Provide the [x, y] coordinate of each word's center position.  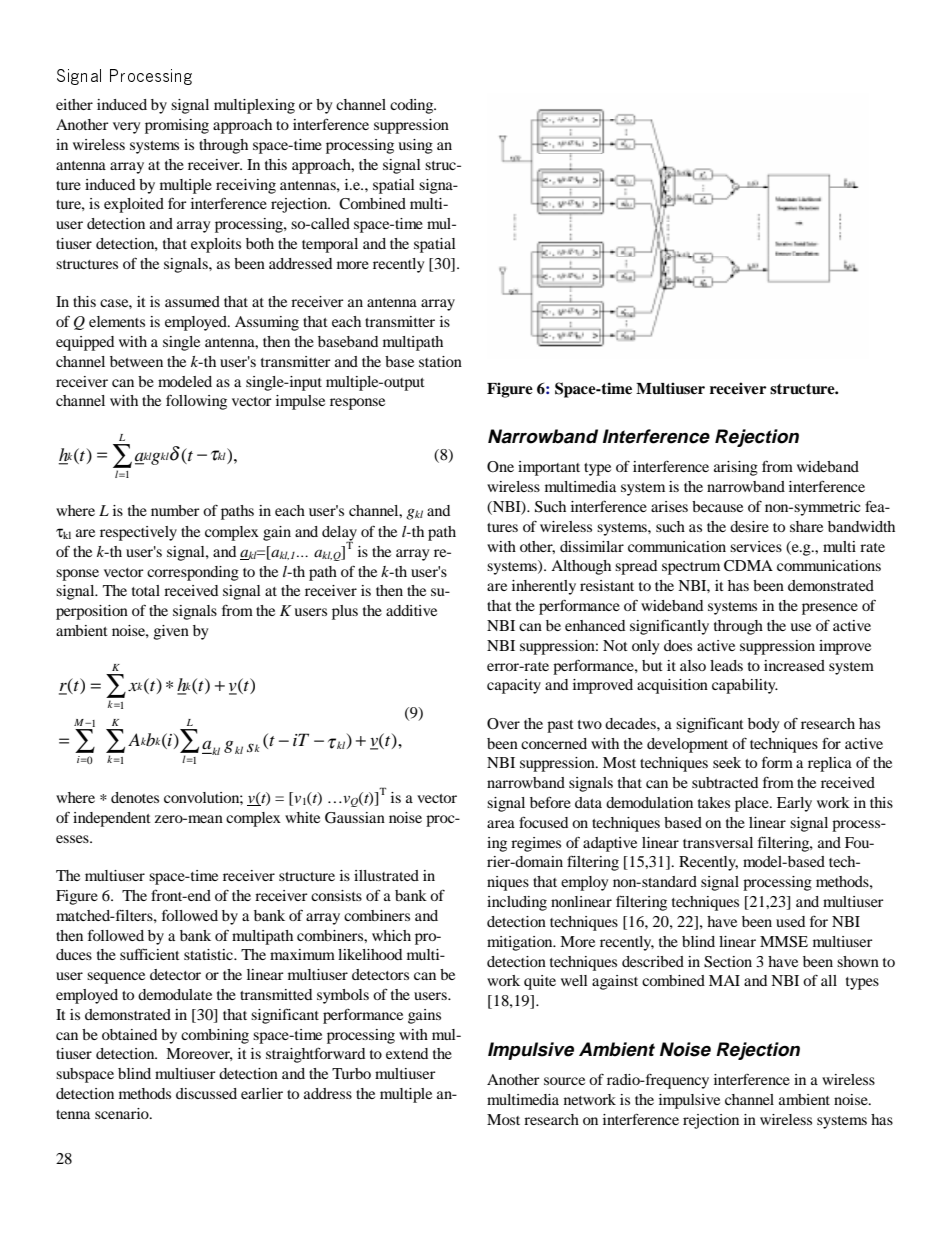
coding [413, 106]
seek [727, 762]
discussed [206, 1093]
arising [736, 468]
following [196, 402]
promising [177, 126]
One [500, 467]
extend [407, 1053]
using [415, 146]
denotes [135, 797]
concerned [554, 743]
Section [728, 962]
